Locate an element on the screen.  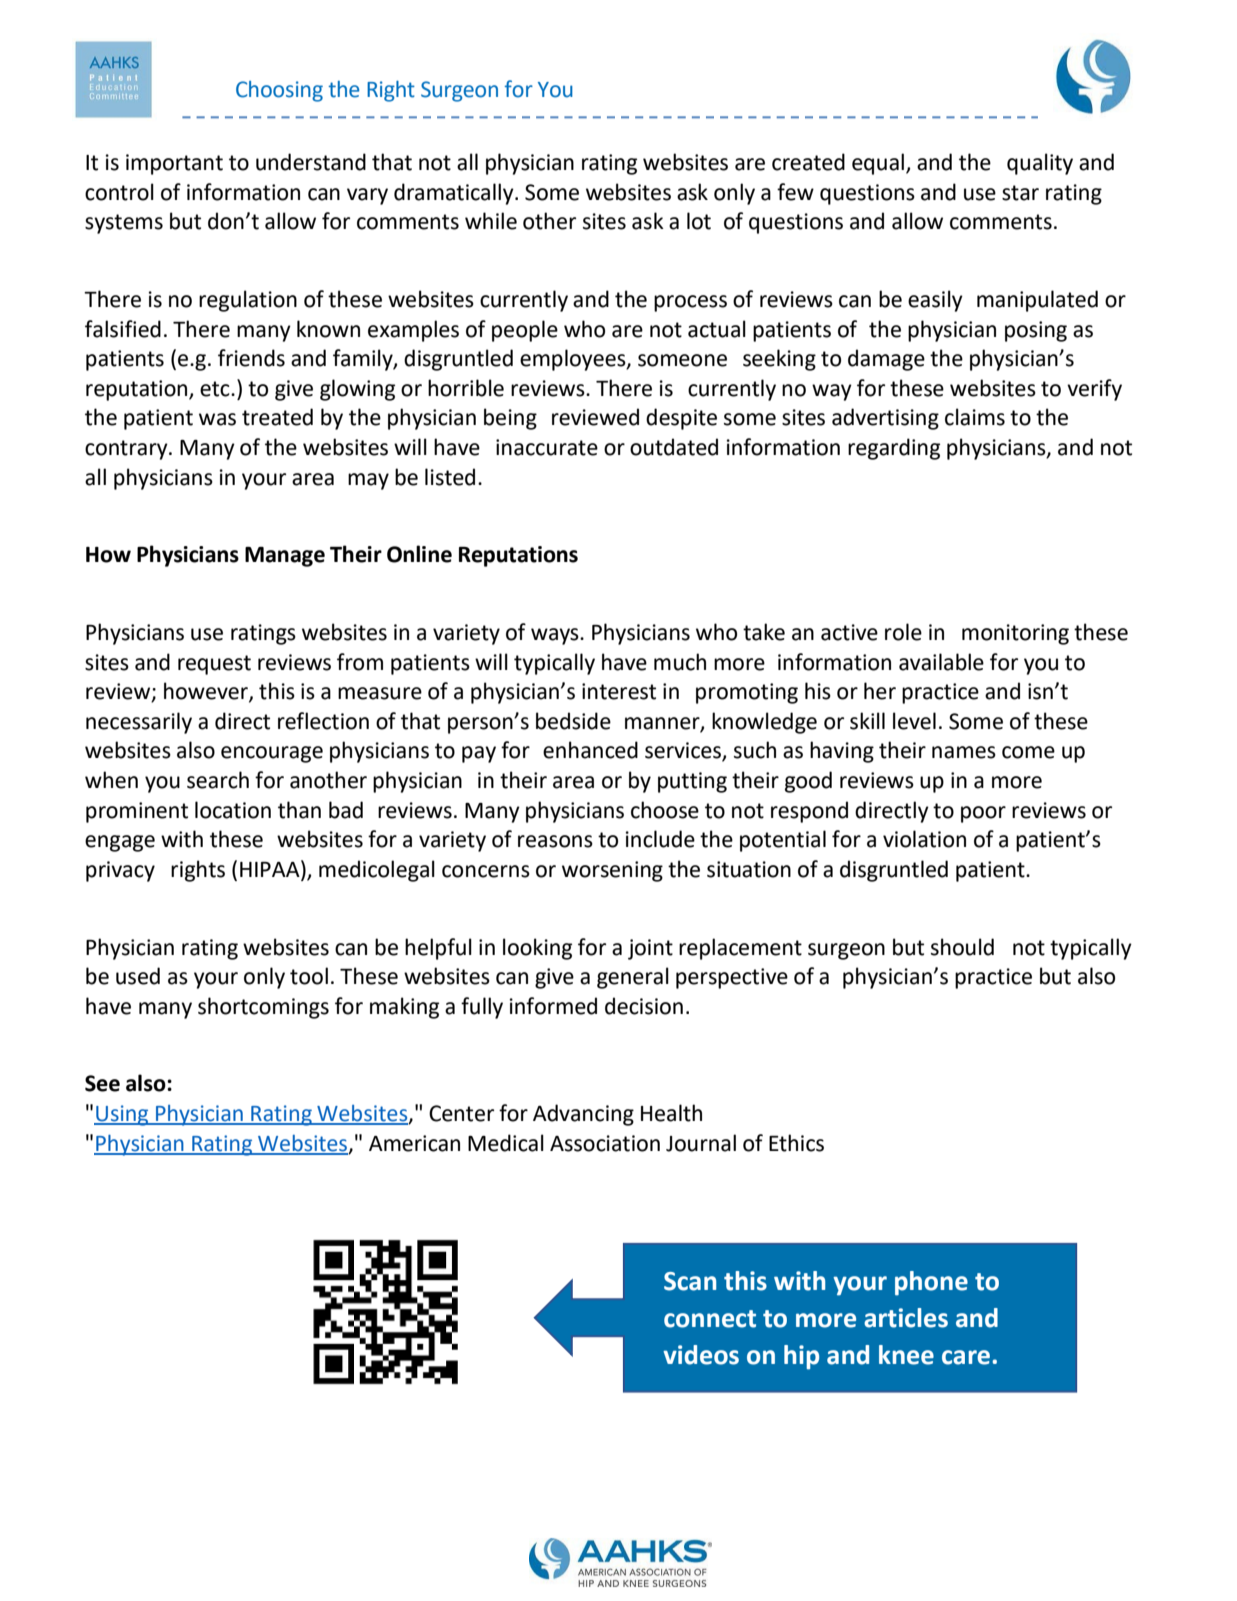
care is located at coordinates (967, 1357).
